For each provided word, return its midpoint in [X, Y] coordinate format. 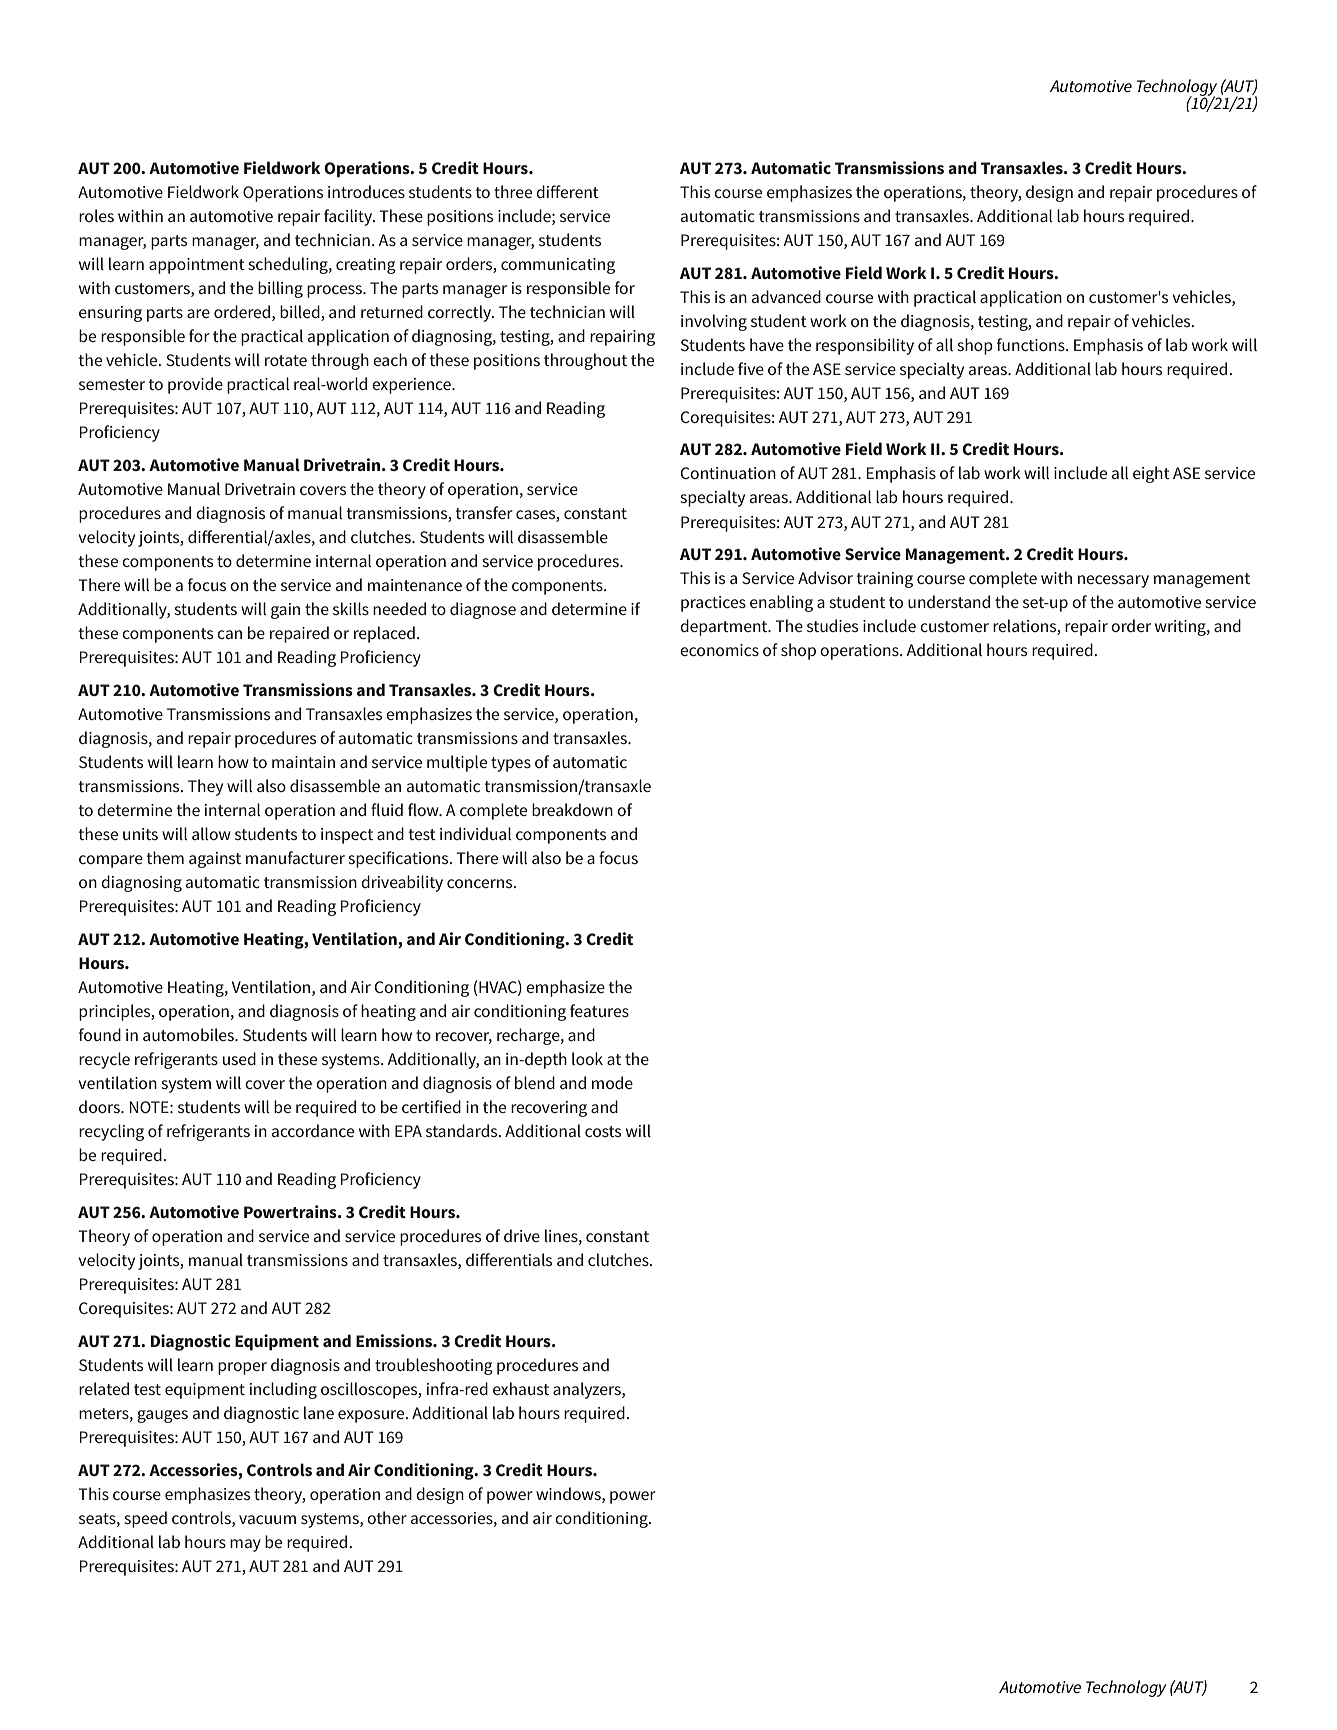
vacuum [267, 1519]
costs [603, 1131]
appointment [197, 266]
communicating [558, 266]
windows [569, 1493]
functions [1032, 344]
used [239, 1058]
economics [719, 650]
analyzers [588, 1390]
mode [612, 1082]
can [229, 634]
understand [949, 601]
